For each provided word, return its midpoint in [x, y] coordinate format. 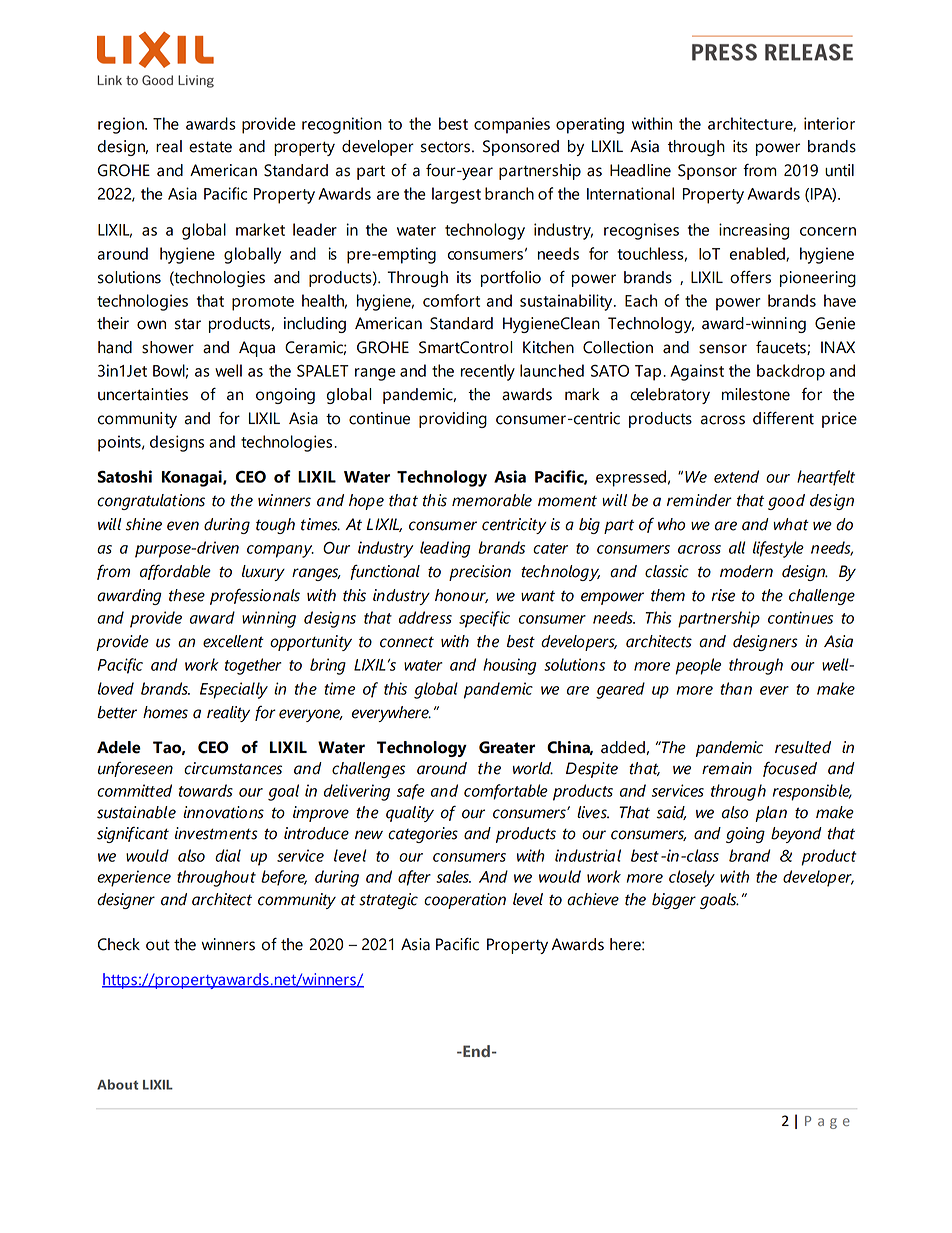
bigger [674, 901]
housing [509, 666]
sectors [445, 147]
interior [829, 123]
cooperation [465, 901]
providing [453, 420]
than [736, 688]
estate [210, 147]
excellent [233, 641]
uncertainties [143, 394]
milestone [756, 394]
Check [119, 944]
